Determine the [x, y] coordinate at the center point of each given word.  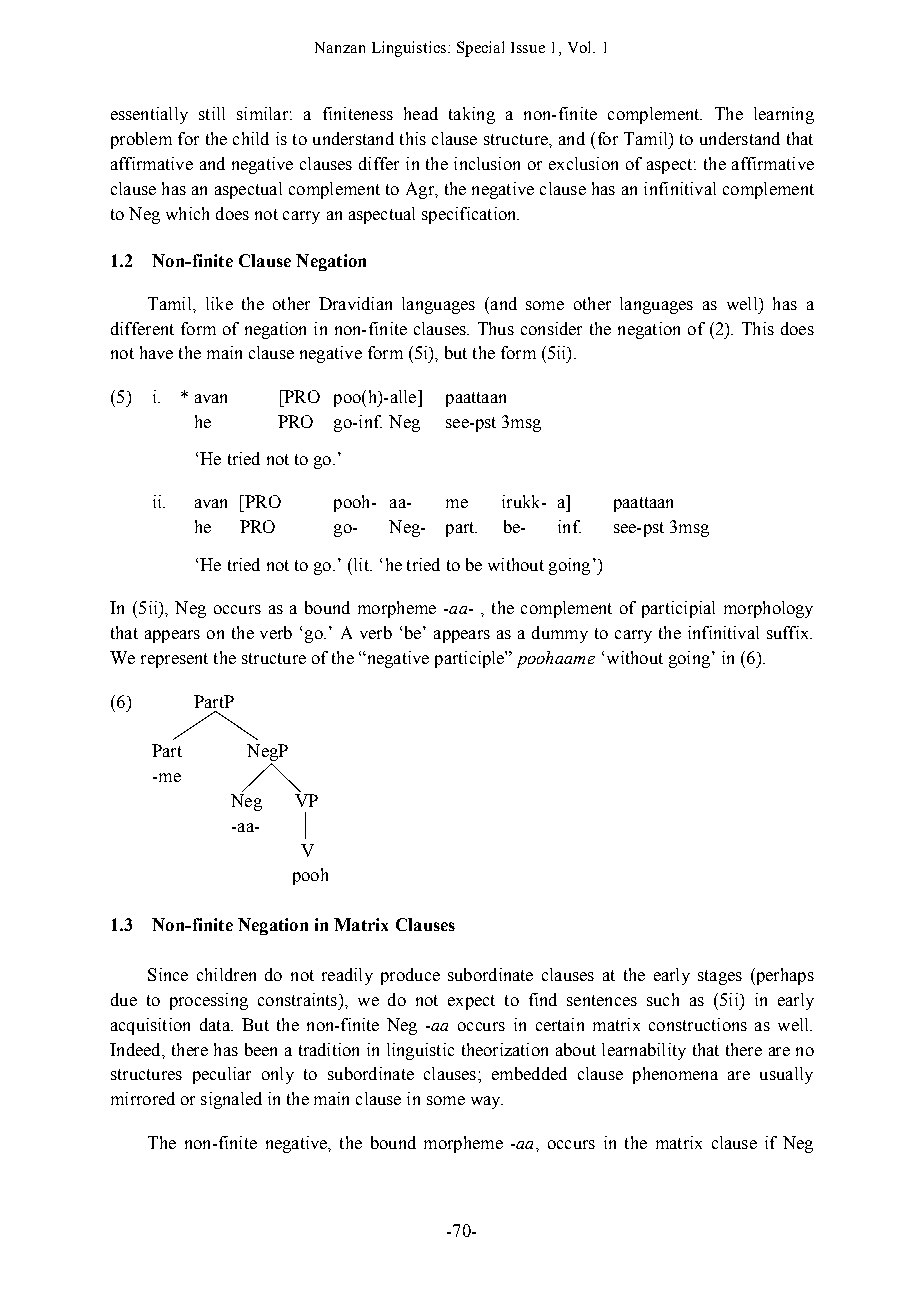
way [487, 1102]
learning [784, 115]
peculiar [222, 1075]
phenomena [675, 1075]
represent [174, 660]
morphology [768, 609]
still [212, 113]
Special [480, 49]
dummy [560, 634]
